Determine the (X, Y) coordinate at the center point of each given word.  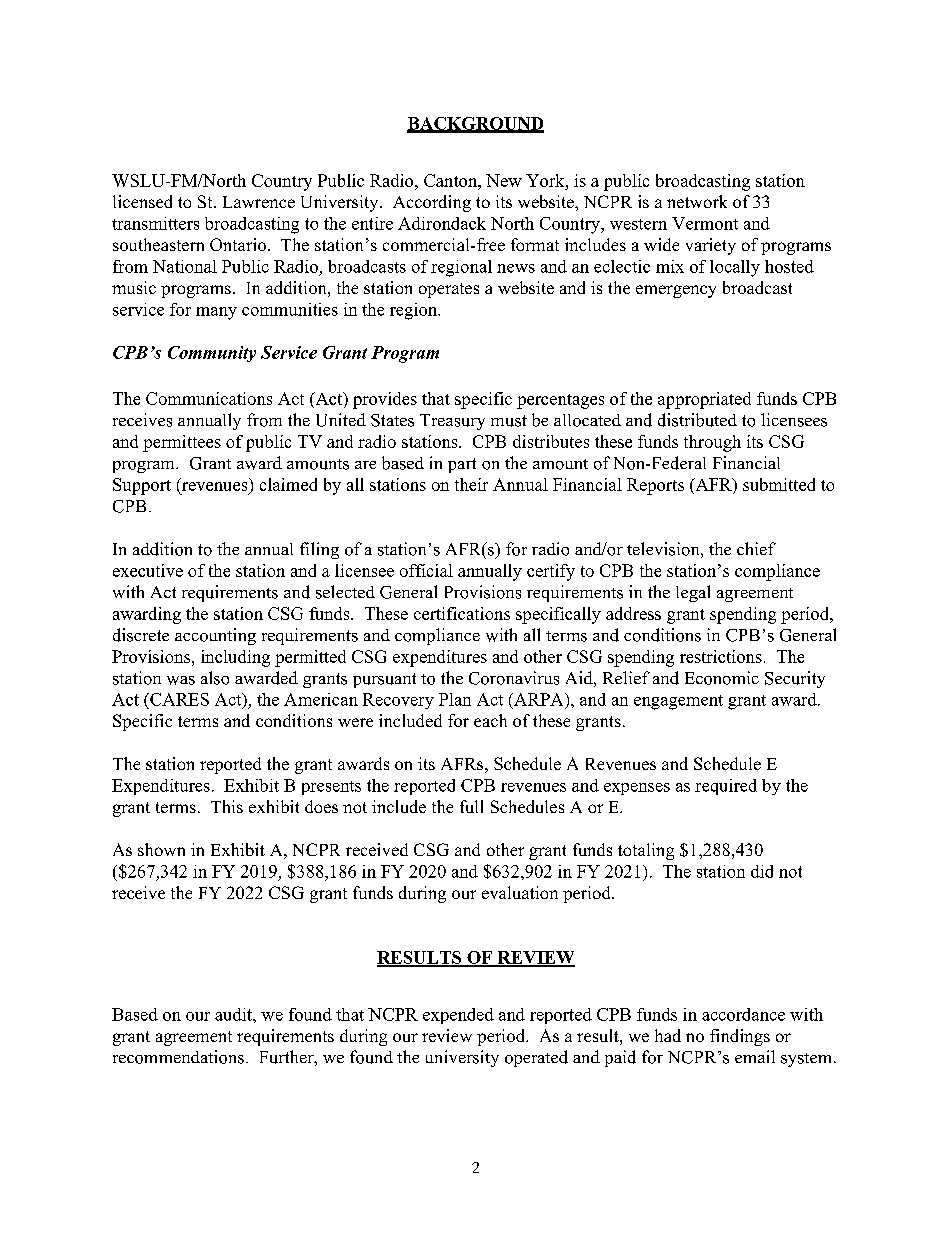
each (490, 720)
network (697, 201)
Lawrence (259, 202)
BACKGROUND (475, 124)
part (462, 465)
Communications (209, 398)
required (726, 787)
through (712, 443)
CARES (178, 699)
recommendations (178, 1057)
